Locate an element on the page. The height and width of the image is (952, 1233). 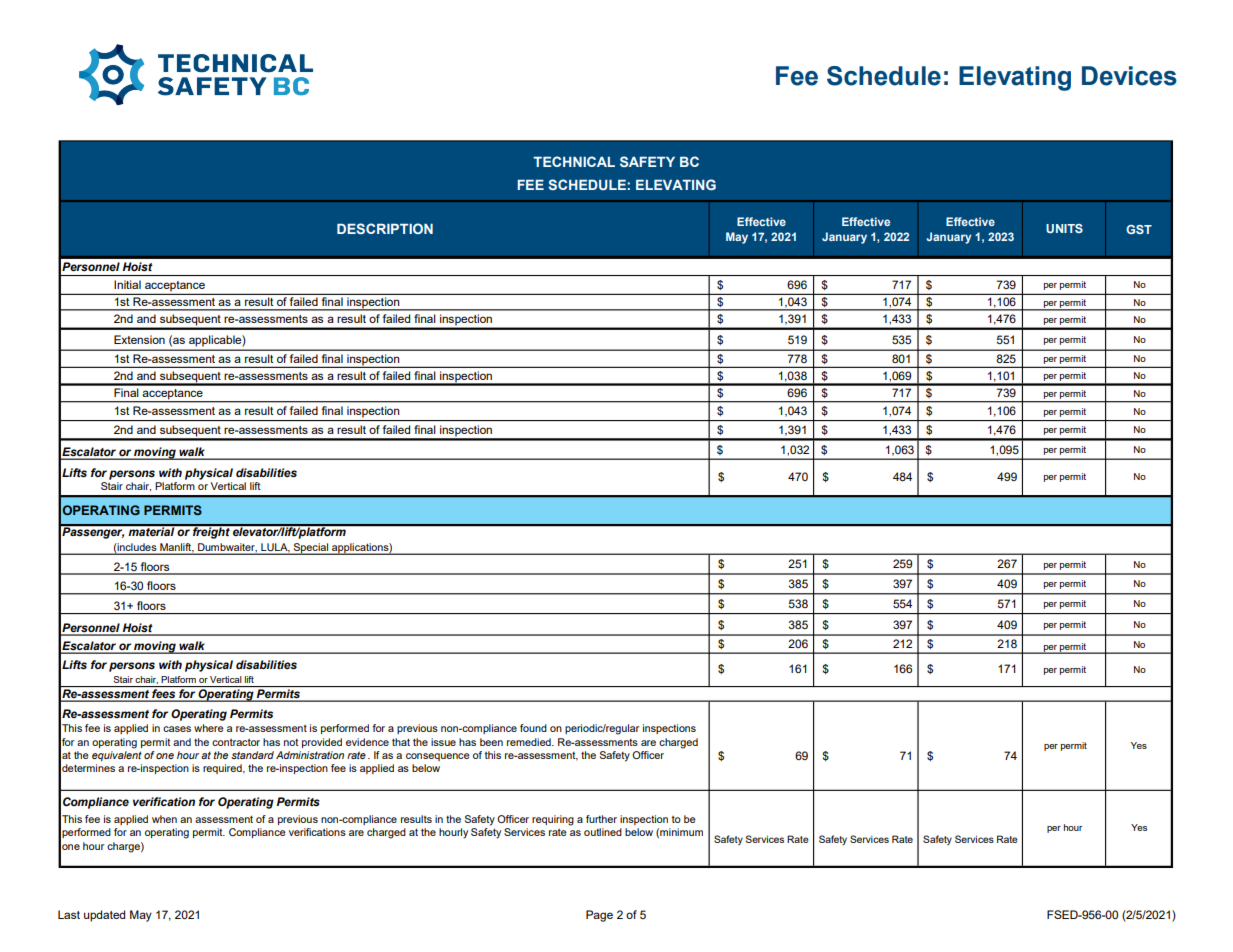
UNITS is located at coordinates (1064, 228).
